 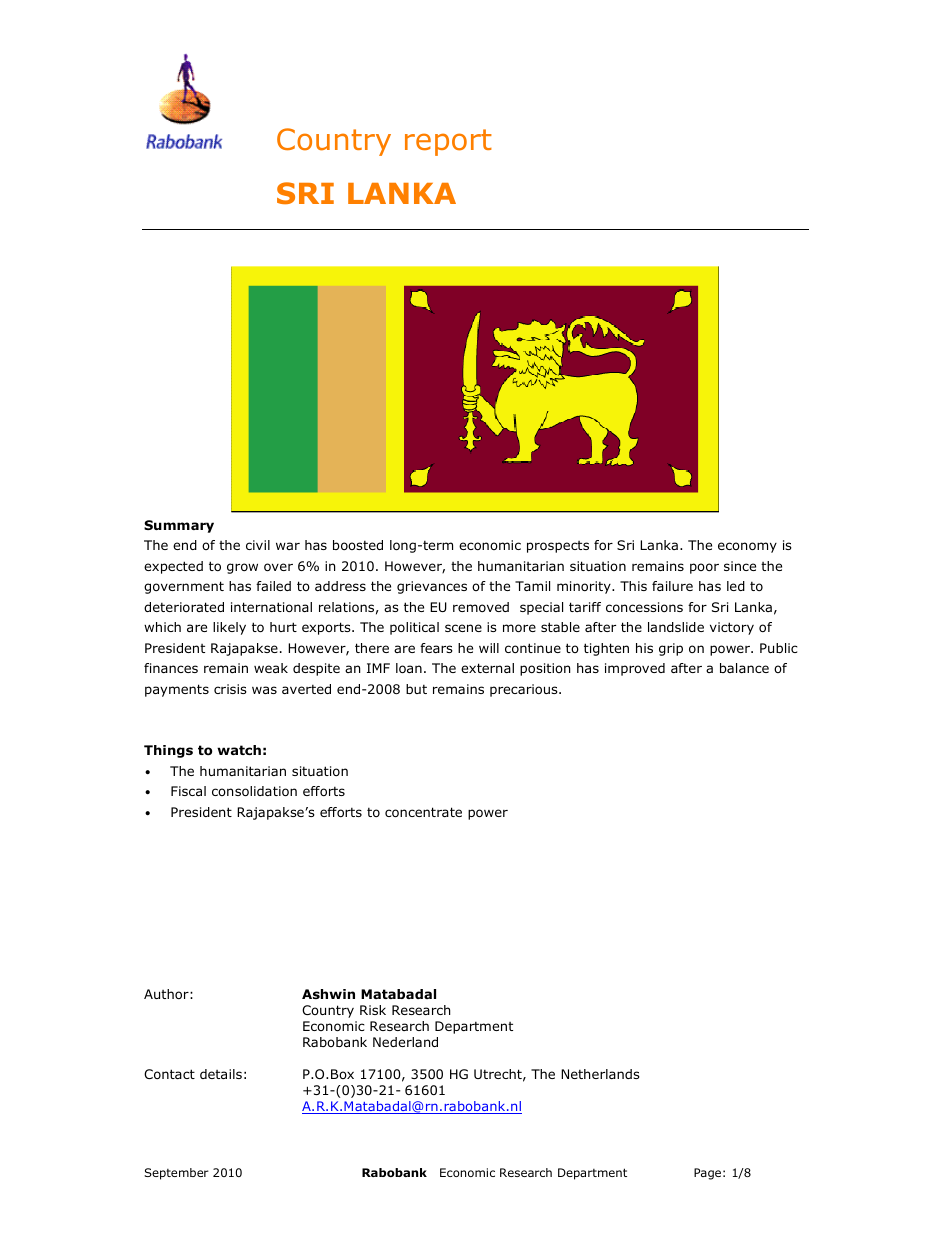 What do you see at coordinates (600, 1074) in the page?
I see `Netherlands` at bounding box center [600, 1074].
